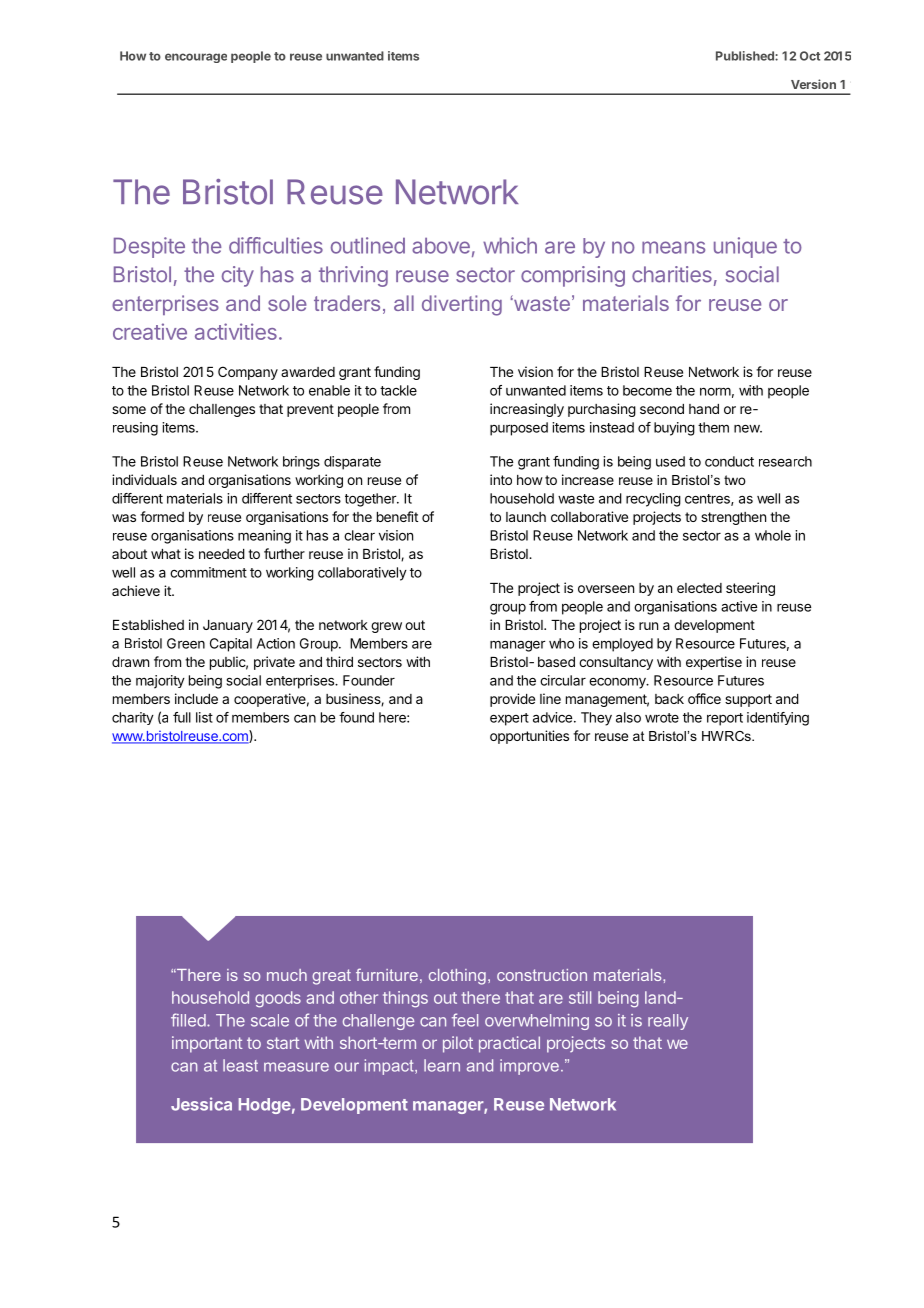  Describe the element at coordinates (713, 427) in the screenshot. I see `them` at that location.
